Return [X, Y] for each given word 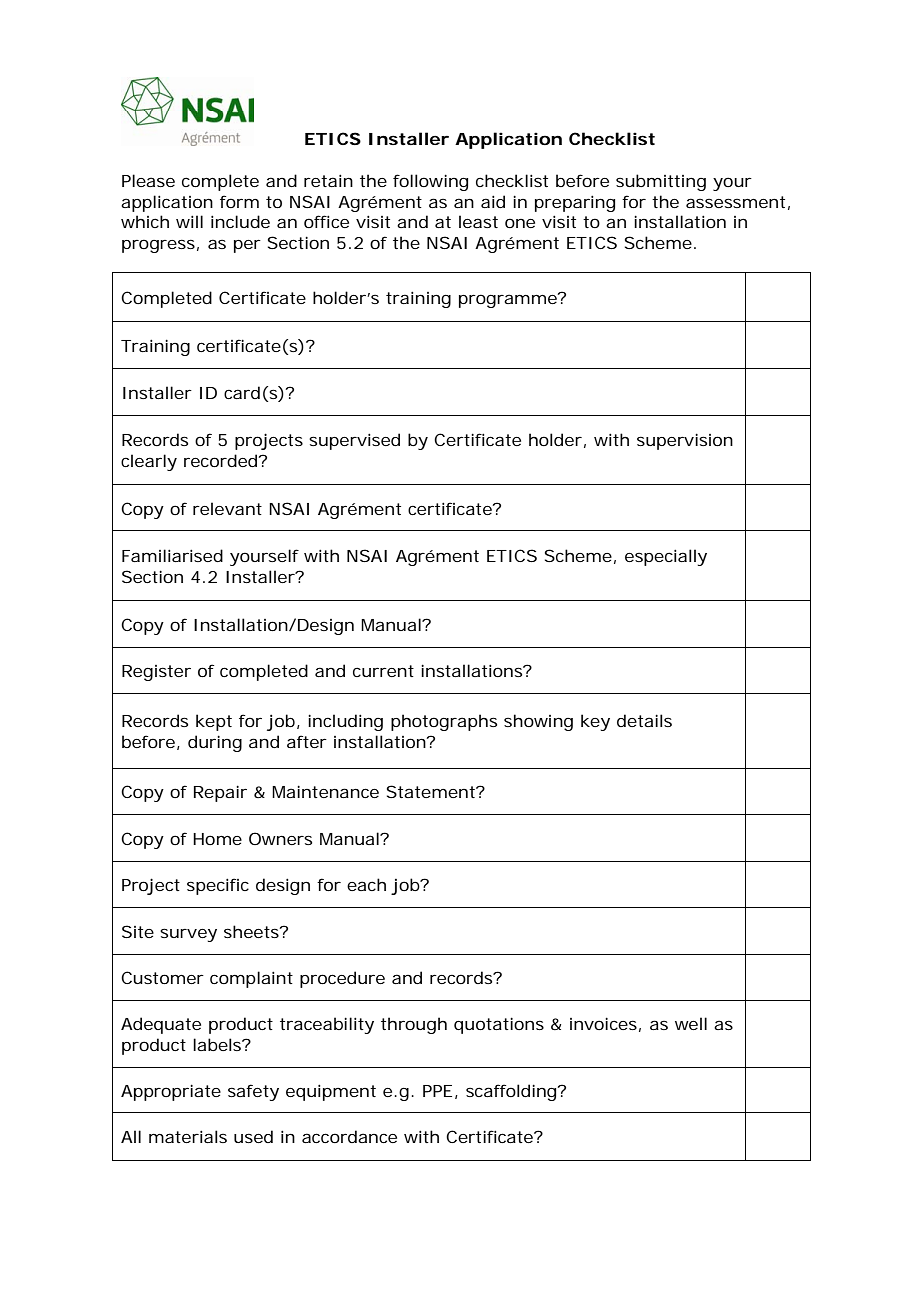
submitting [661, 182]
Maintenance [325, 791]
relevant [227, 508]
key [595, 722]
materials [188, 1136]
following [430, 182]
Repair [220, 793]
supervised [354, 441]
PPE [437, 1091]
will [189, 221]
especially [666, 557]
